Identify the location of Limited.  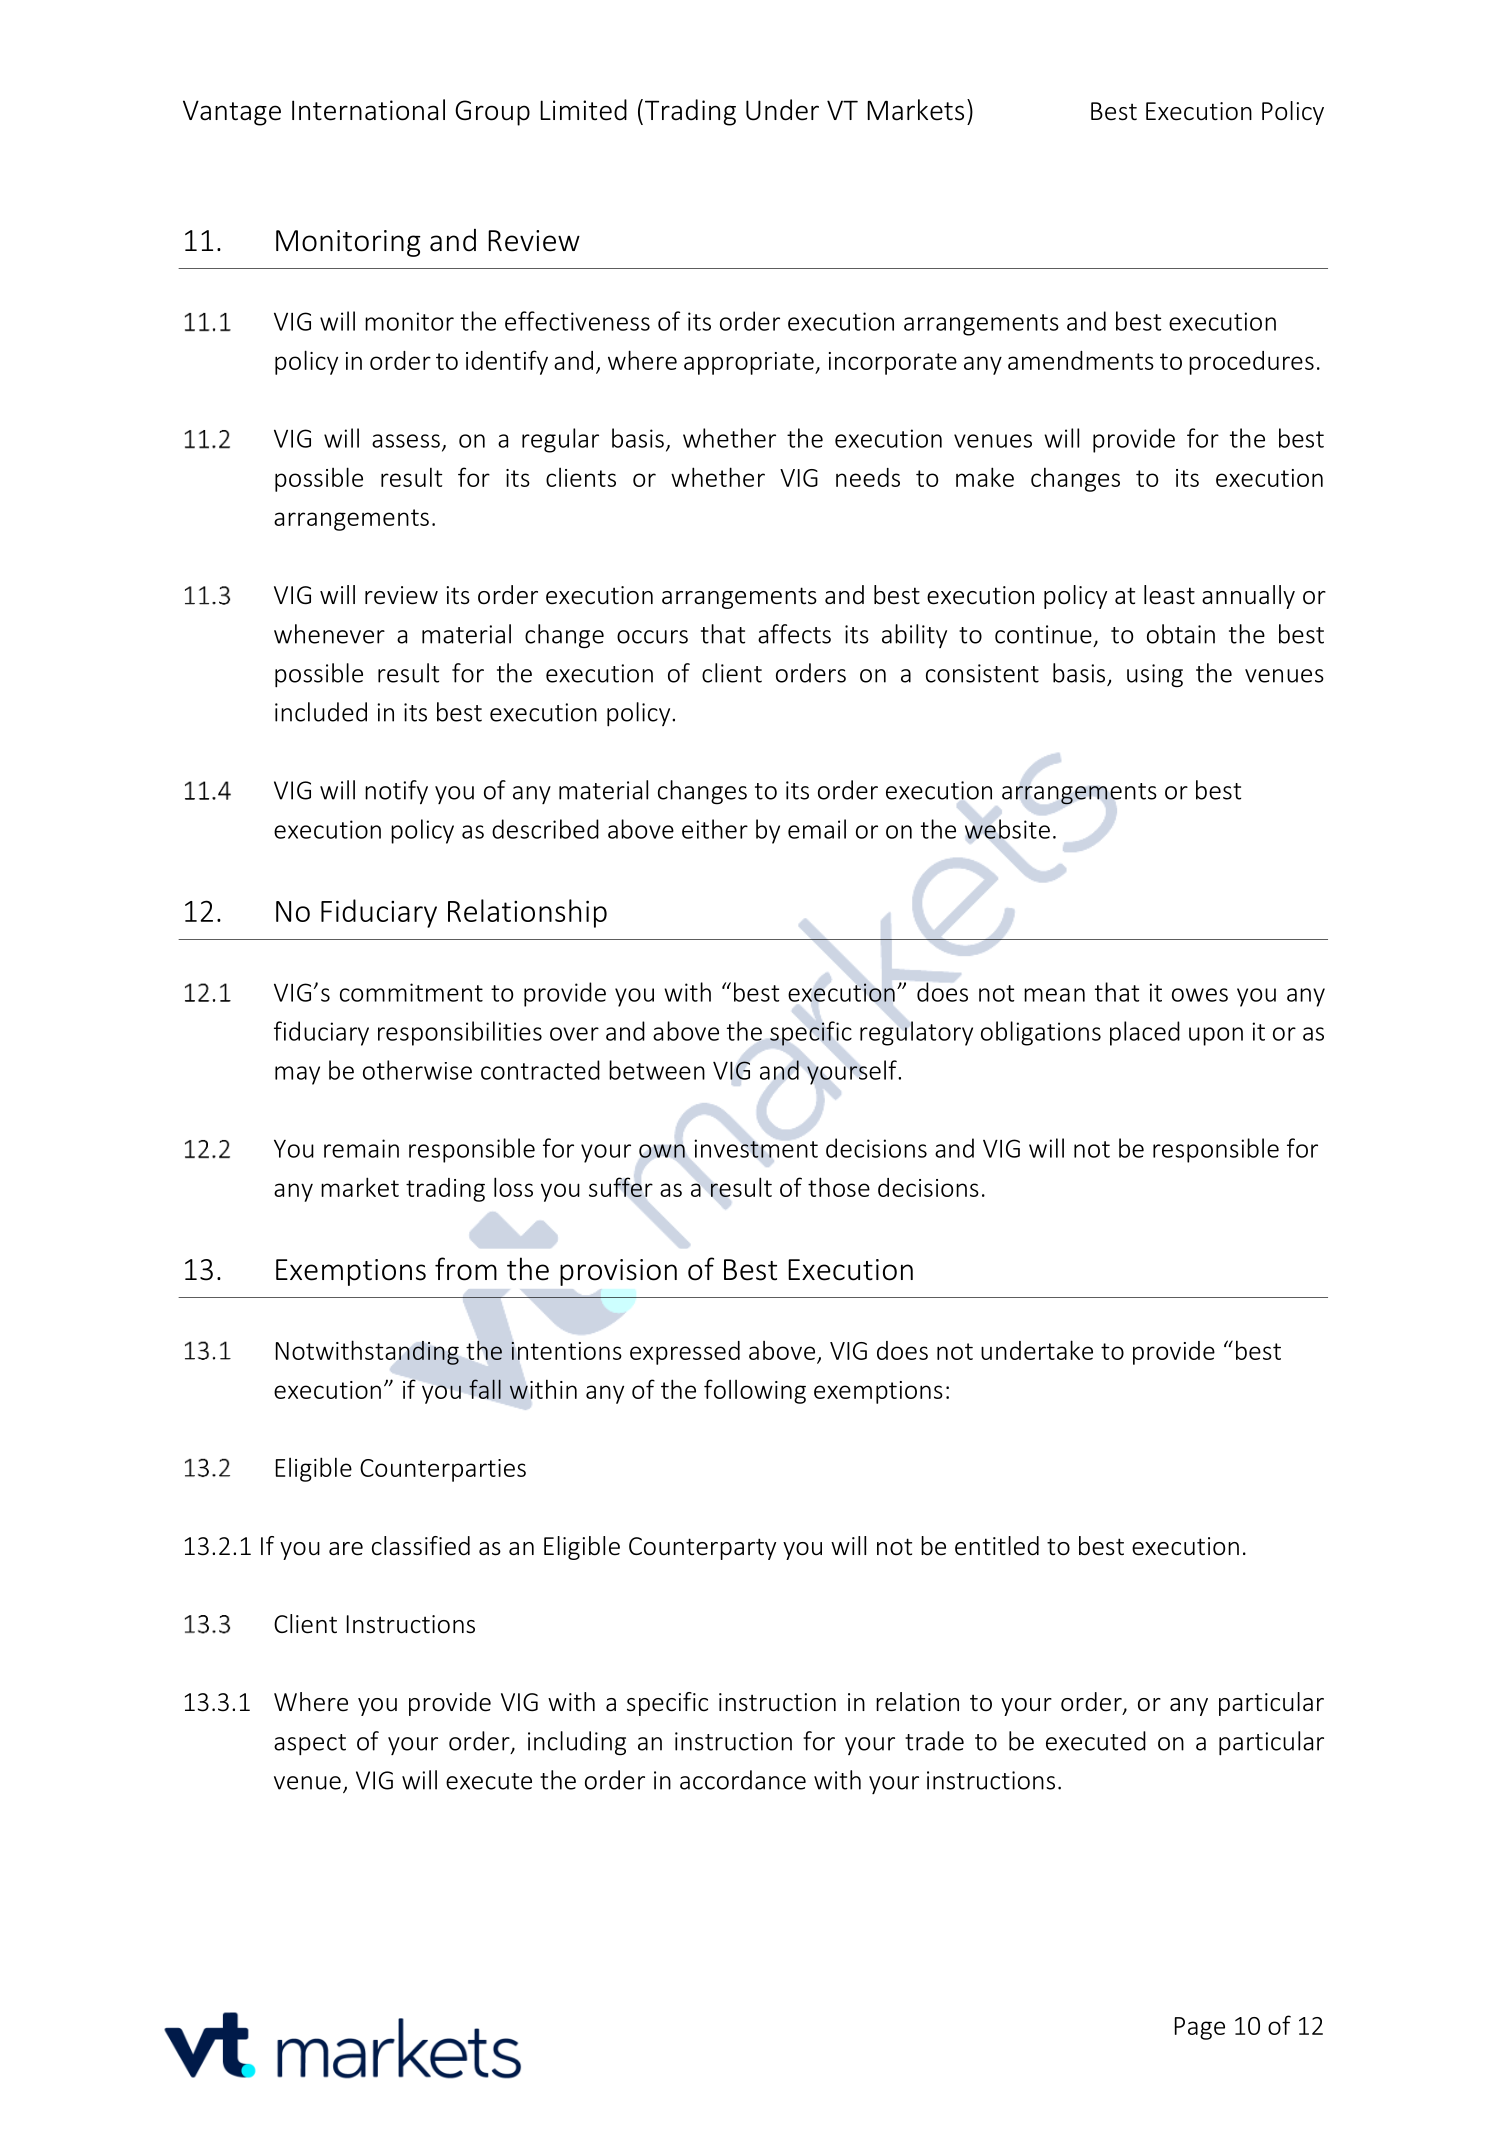
(583, 110).
